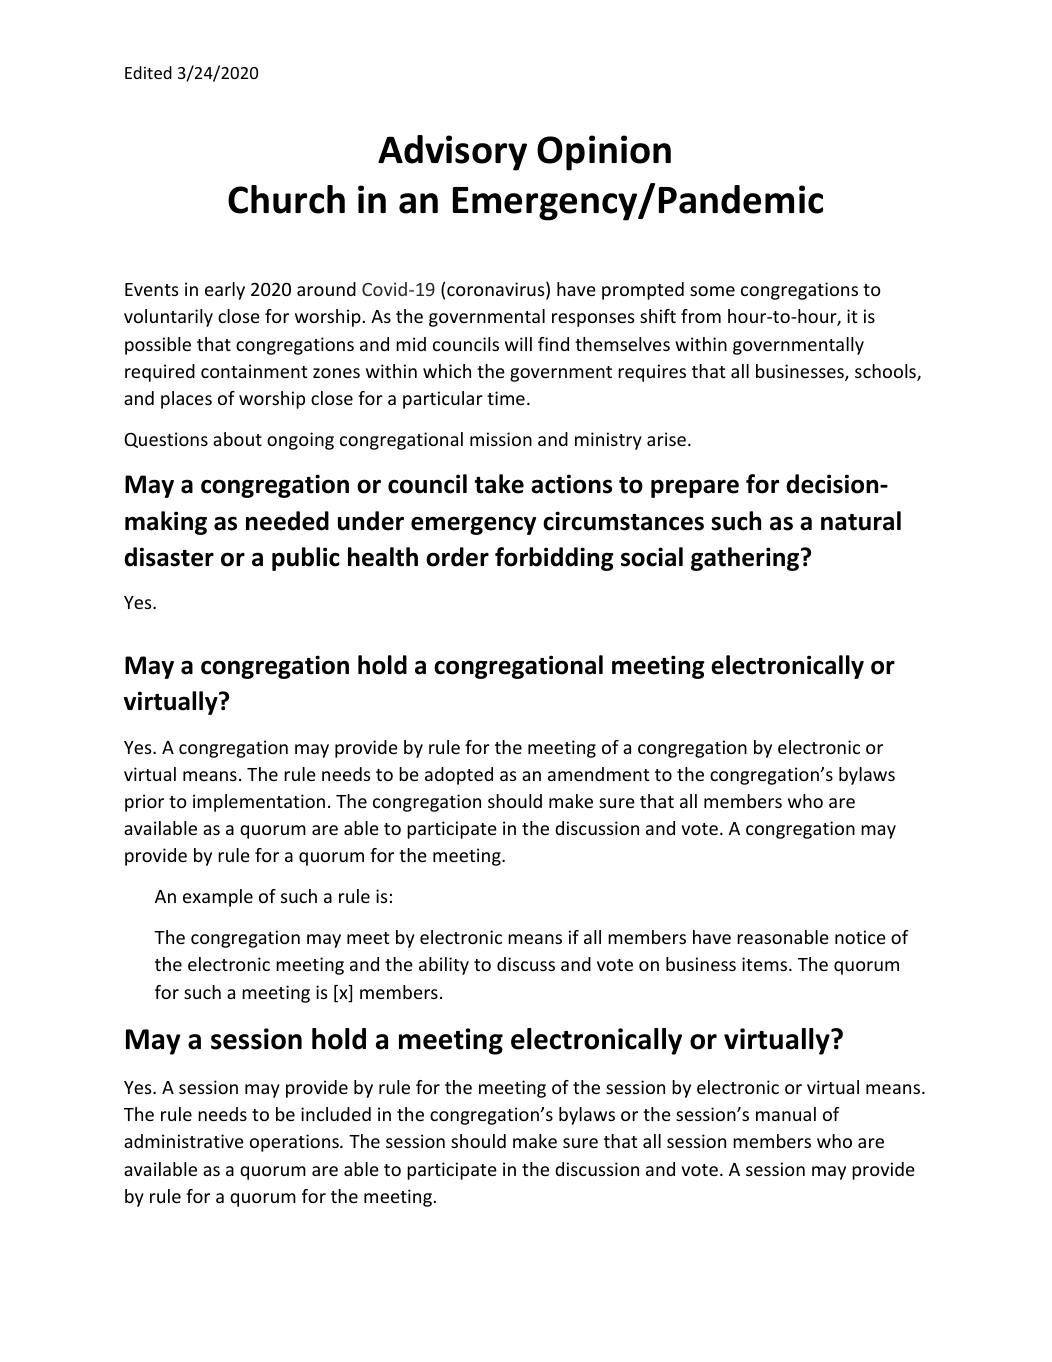  I want to click on implementation, so click(259, 803).
